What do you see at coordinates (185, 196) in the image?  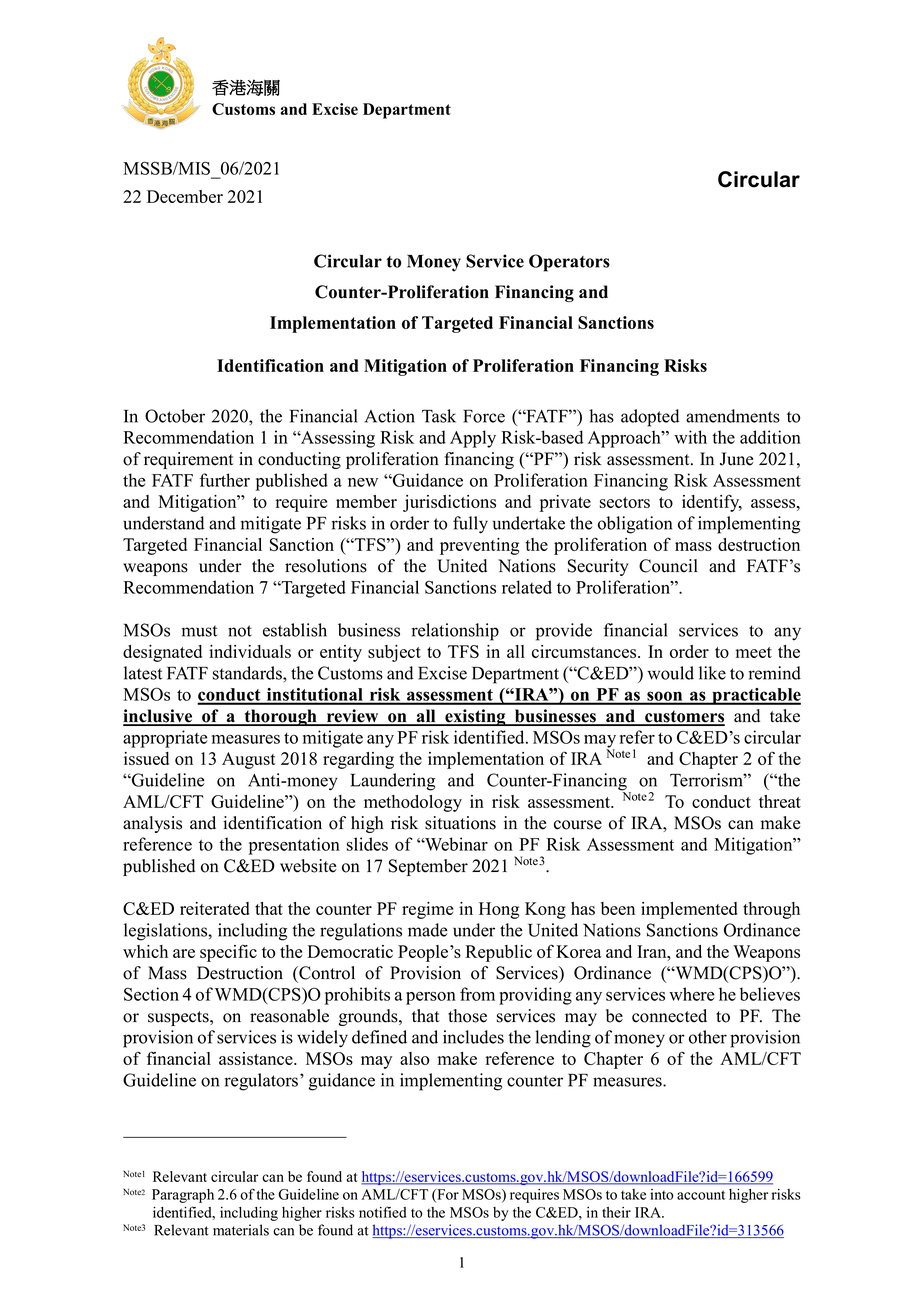 I see `December` at bounding box center [185, 196].
